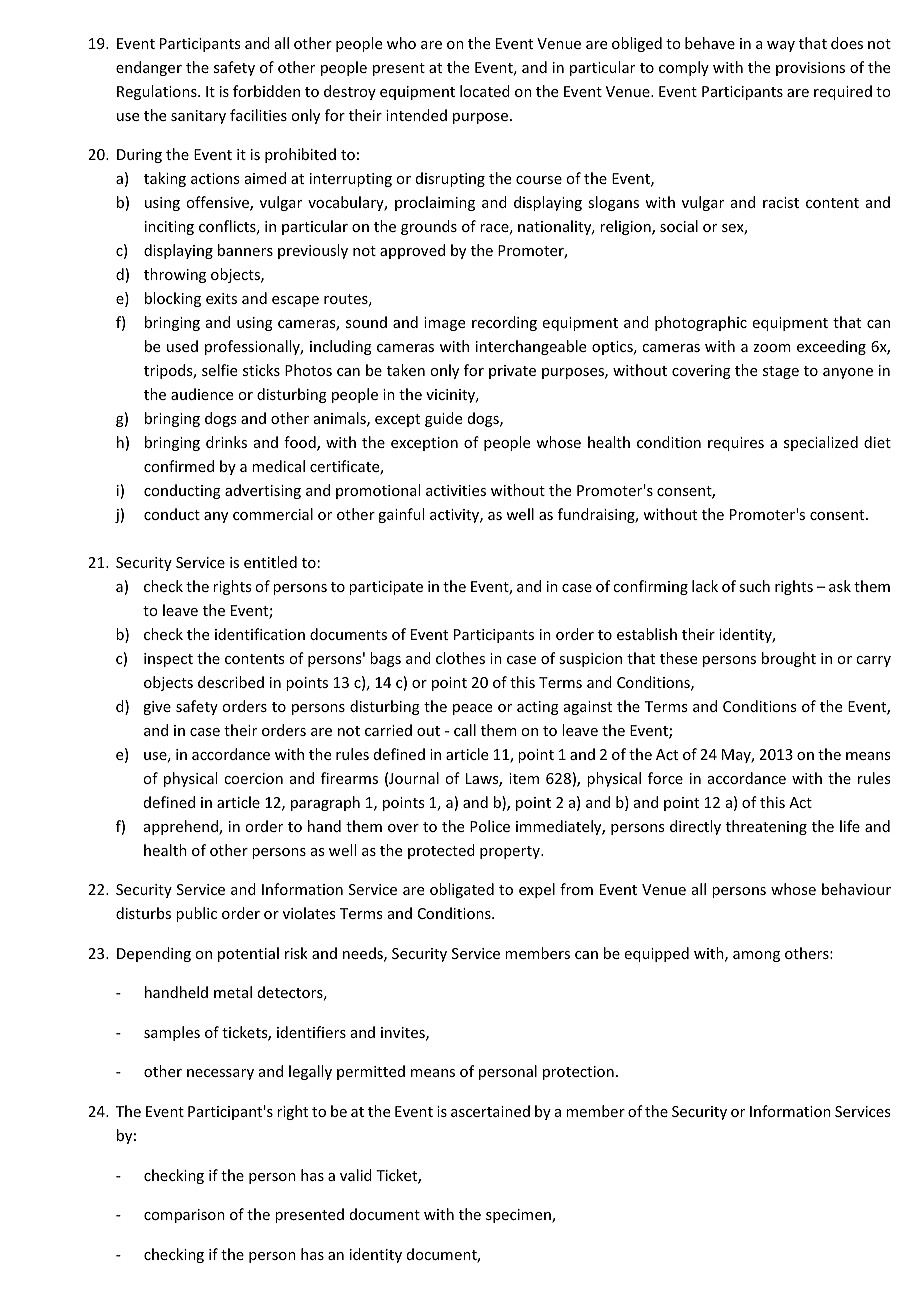 Image resolution: width=924 pixels, height=1308 pixels. Describe the element at coordinates (266, 91) in the document. I see `forbidden` at that location.
